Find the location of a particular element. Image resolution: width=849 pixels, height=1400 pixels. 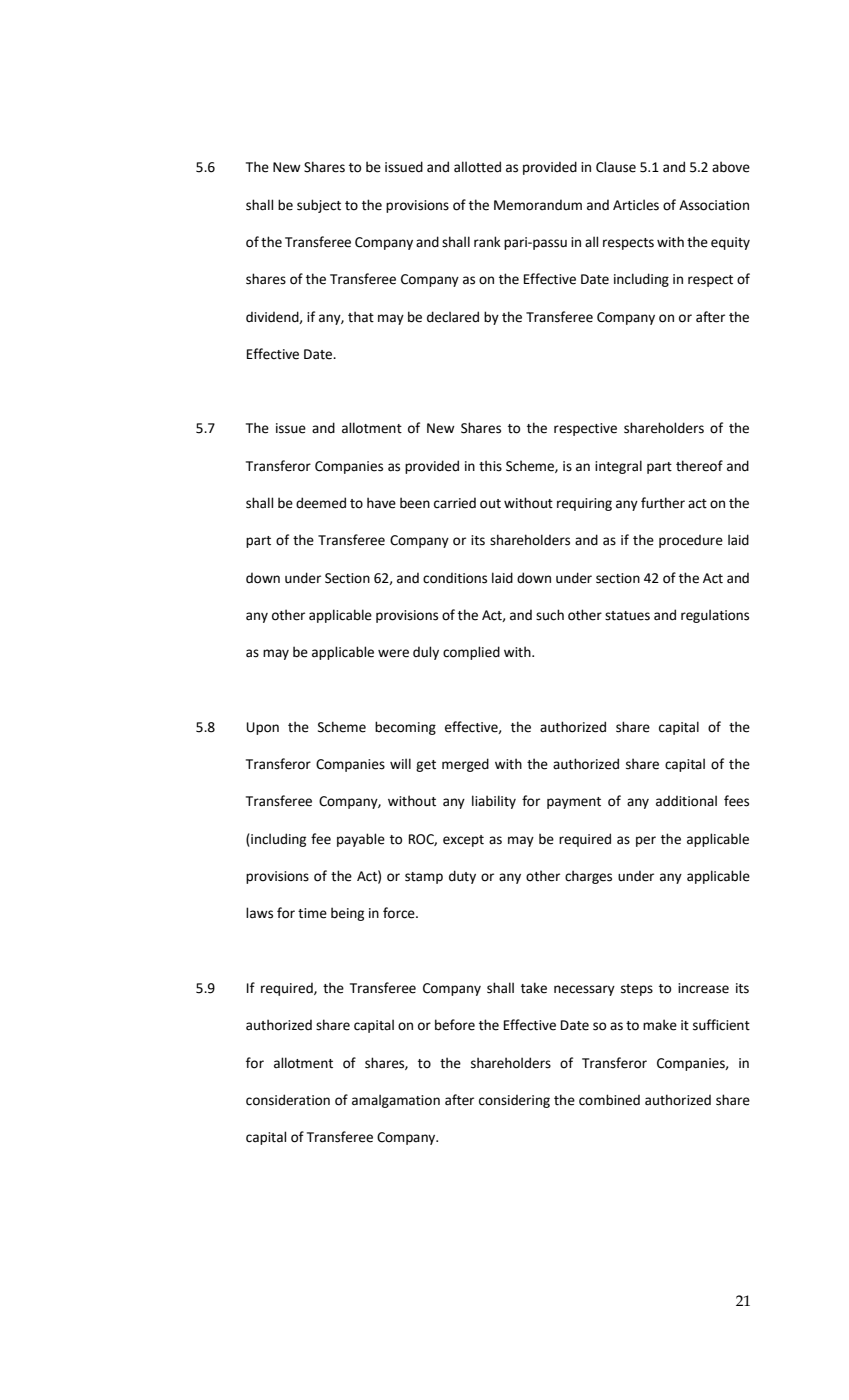

this is located at coordinates (490, 466).
